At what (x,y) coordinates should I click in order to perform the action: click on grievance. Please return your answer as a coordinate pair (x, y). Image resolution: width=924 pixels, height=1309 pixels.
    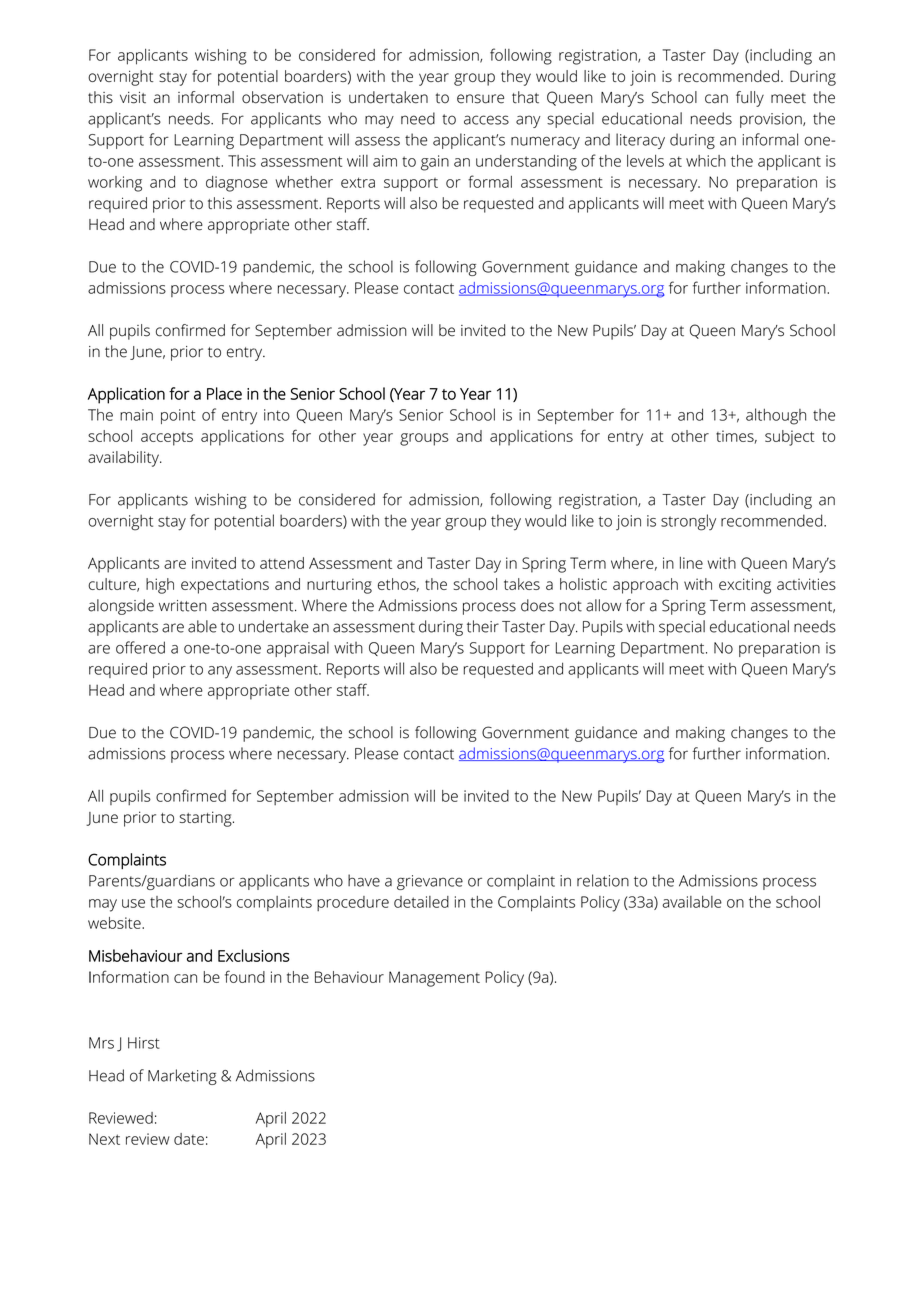
    Looking at the image, I should click on (430, 882).
